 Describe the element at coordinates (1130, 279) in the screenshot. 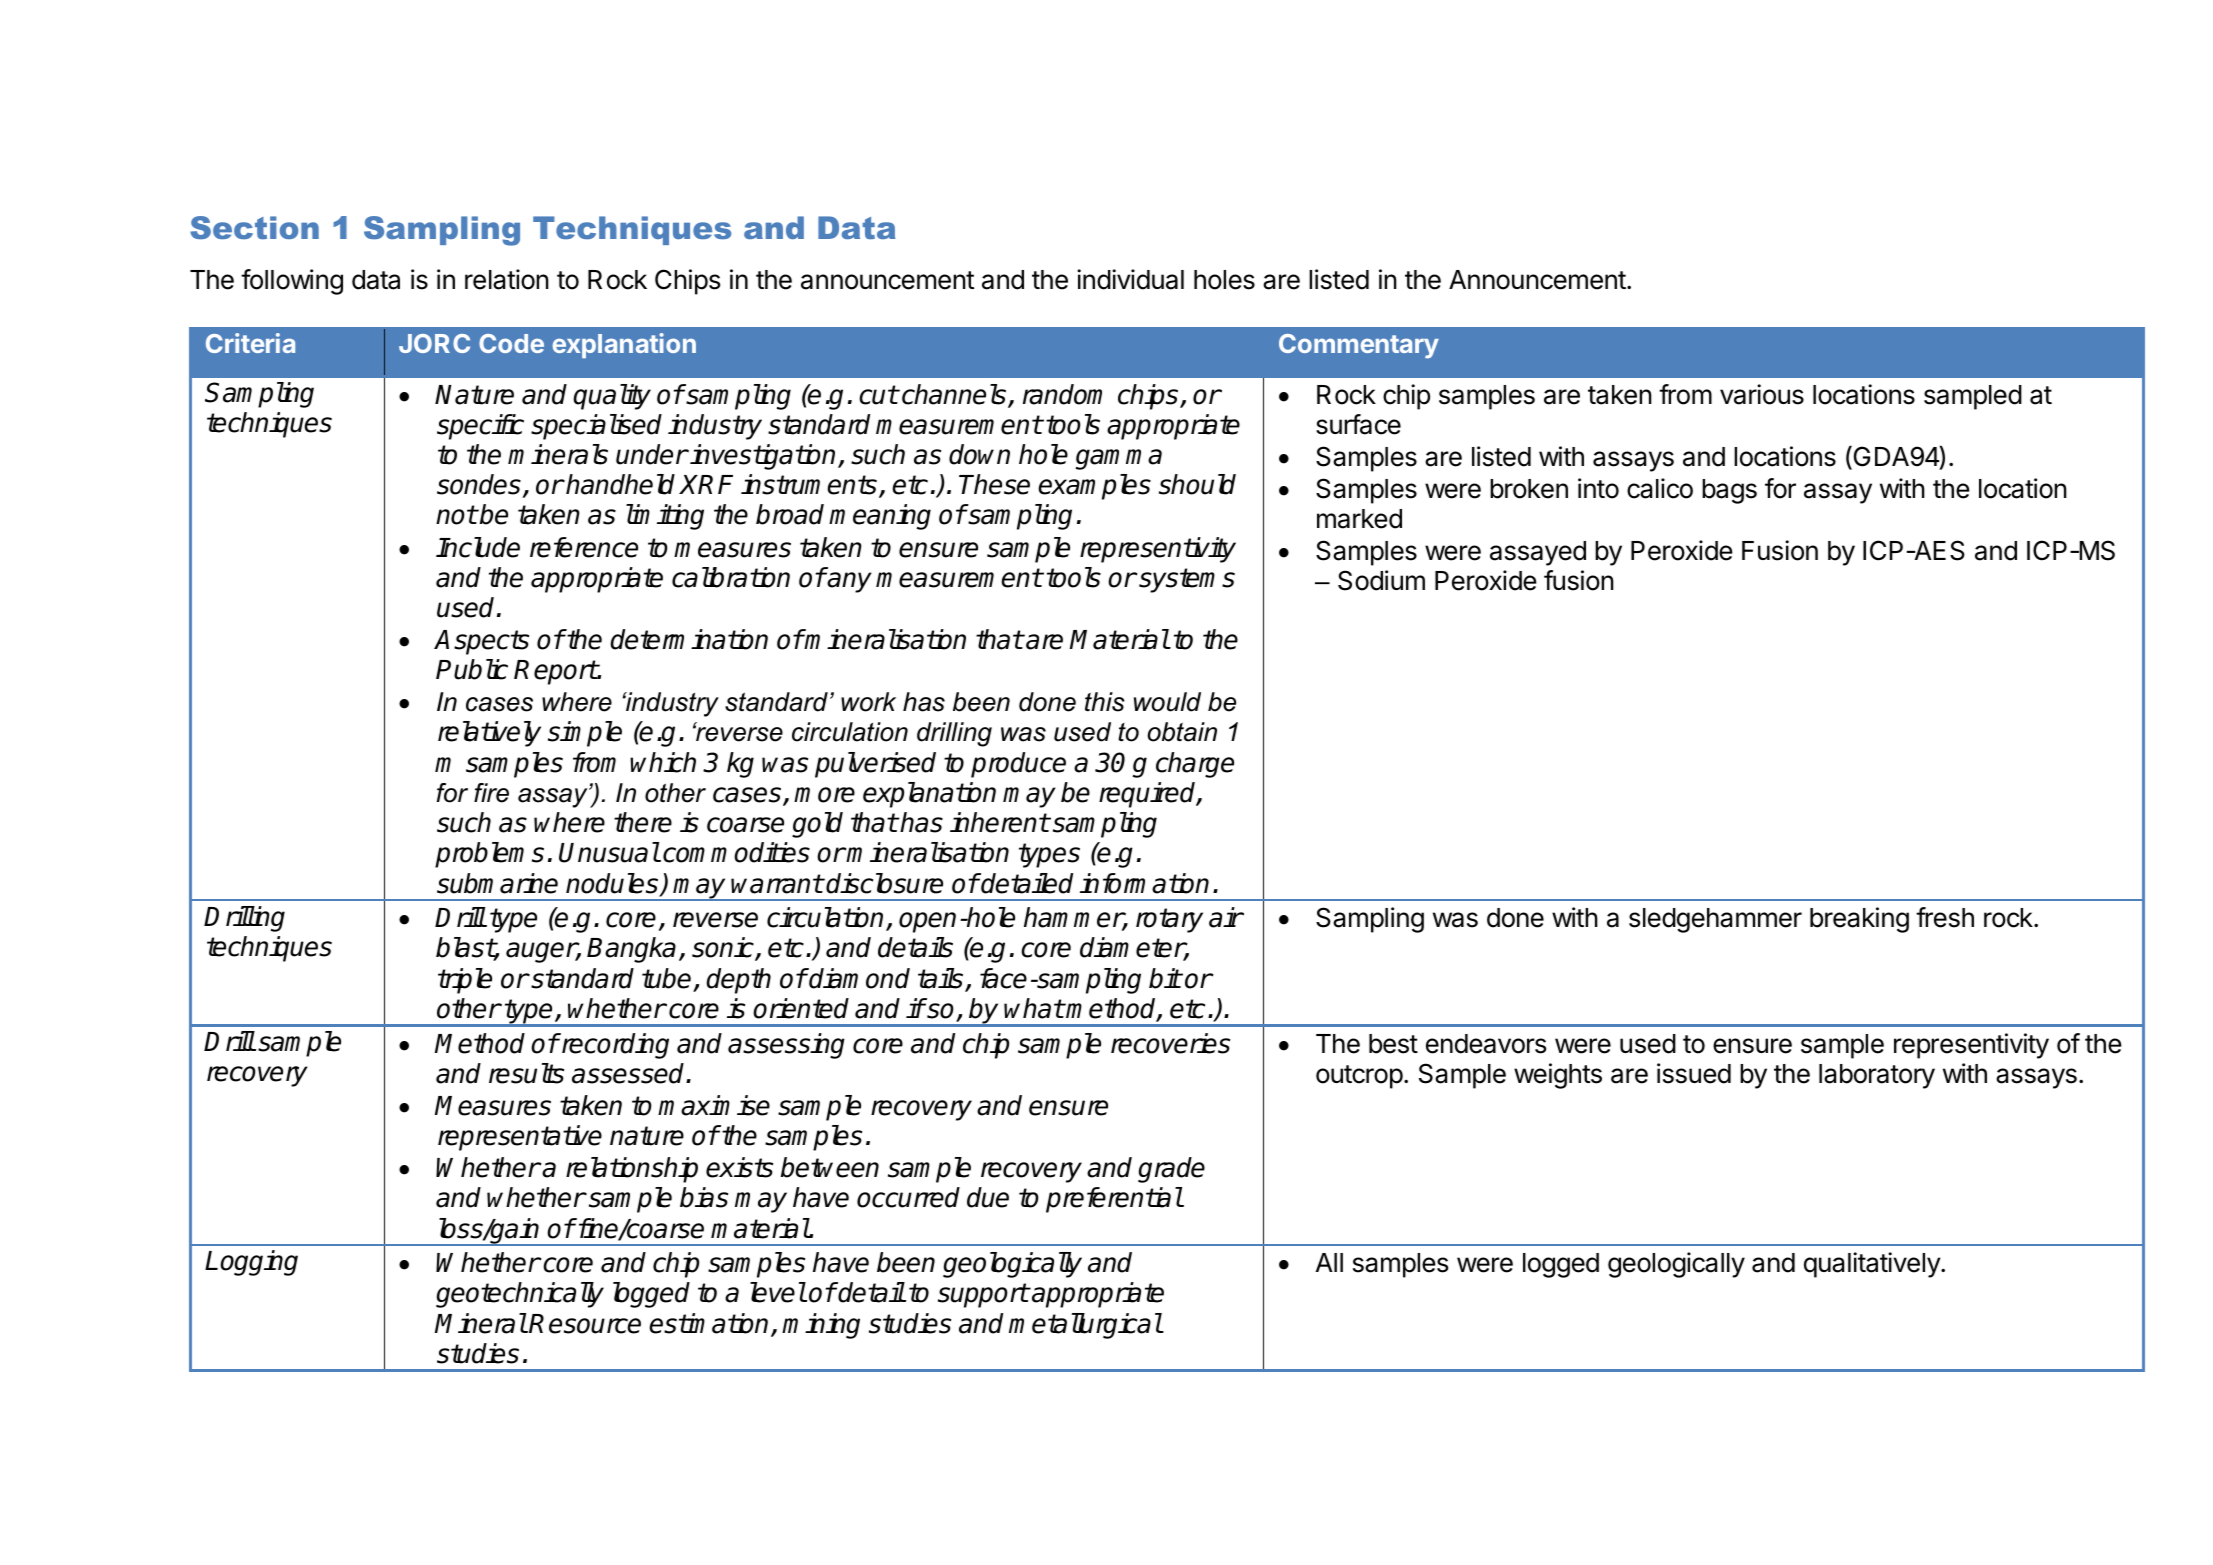

I see `individual` at that location.
